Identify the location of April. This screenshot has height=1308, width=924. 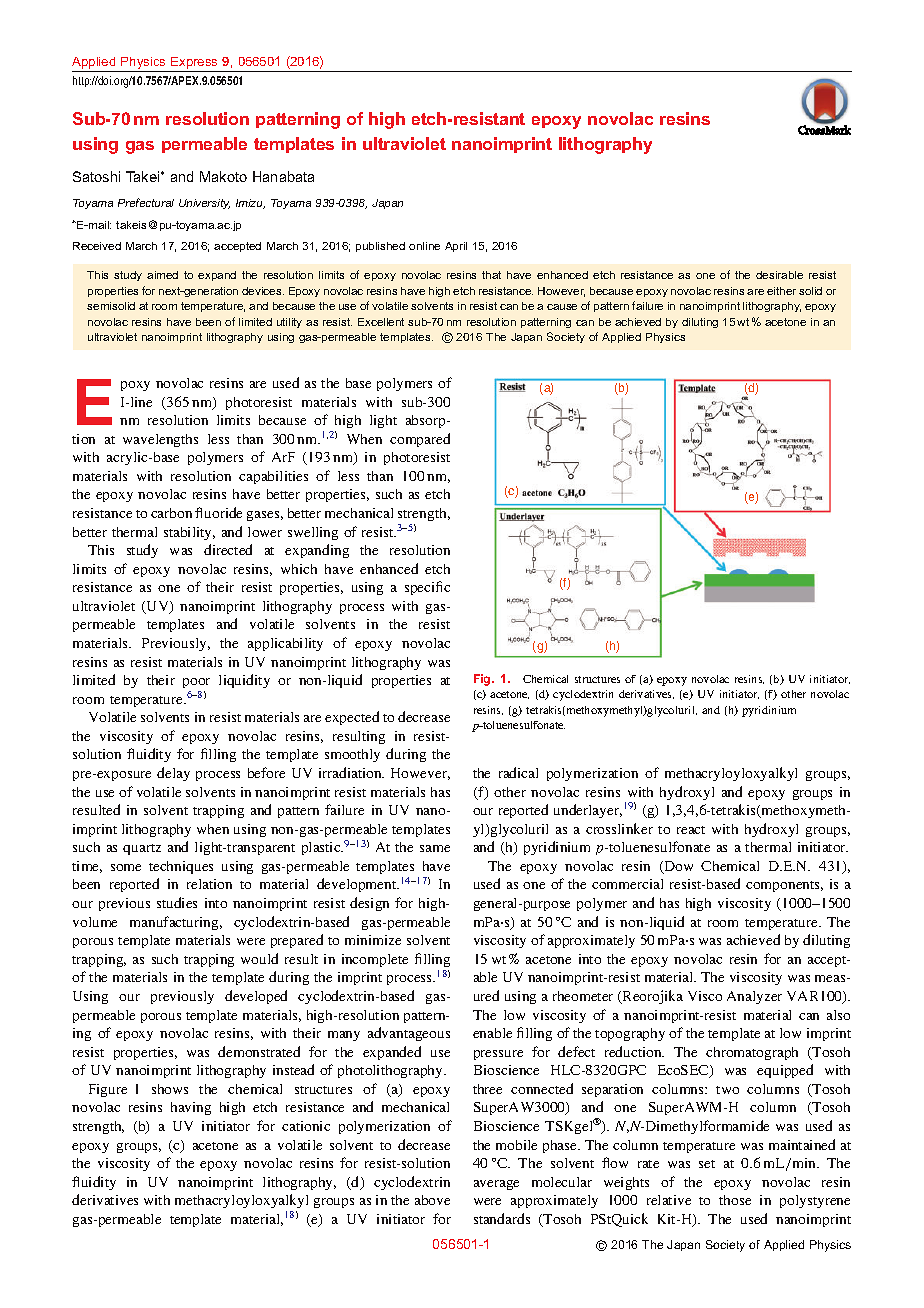
(456, 247).
